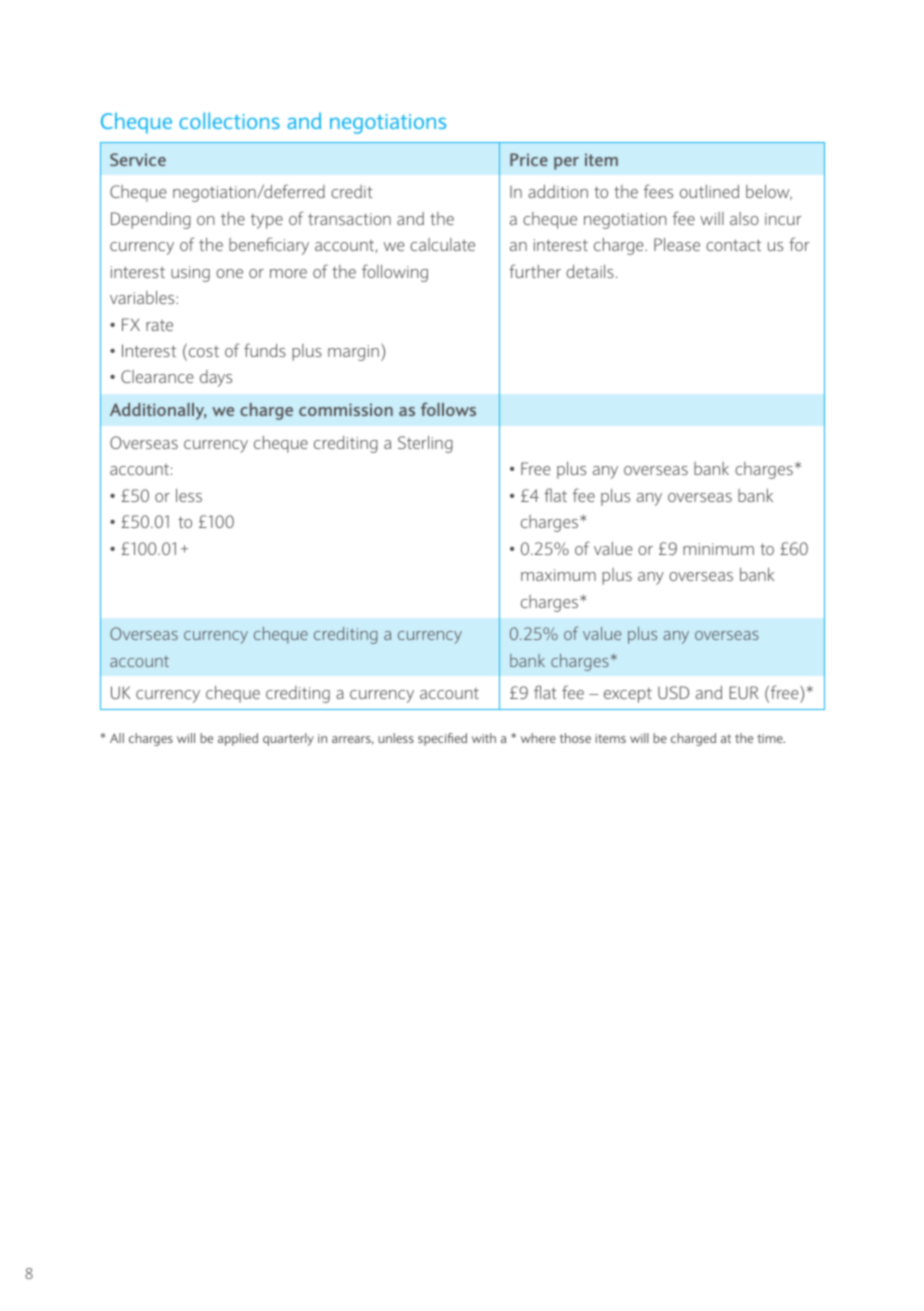  What do you see at coordinates (718, 549) in the image?
I see `minimum` at bounding box center [718, 549].
